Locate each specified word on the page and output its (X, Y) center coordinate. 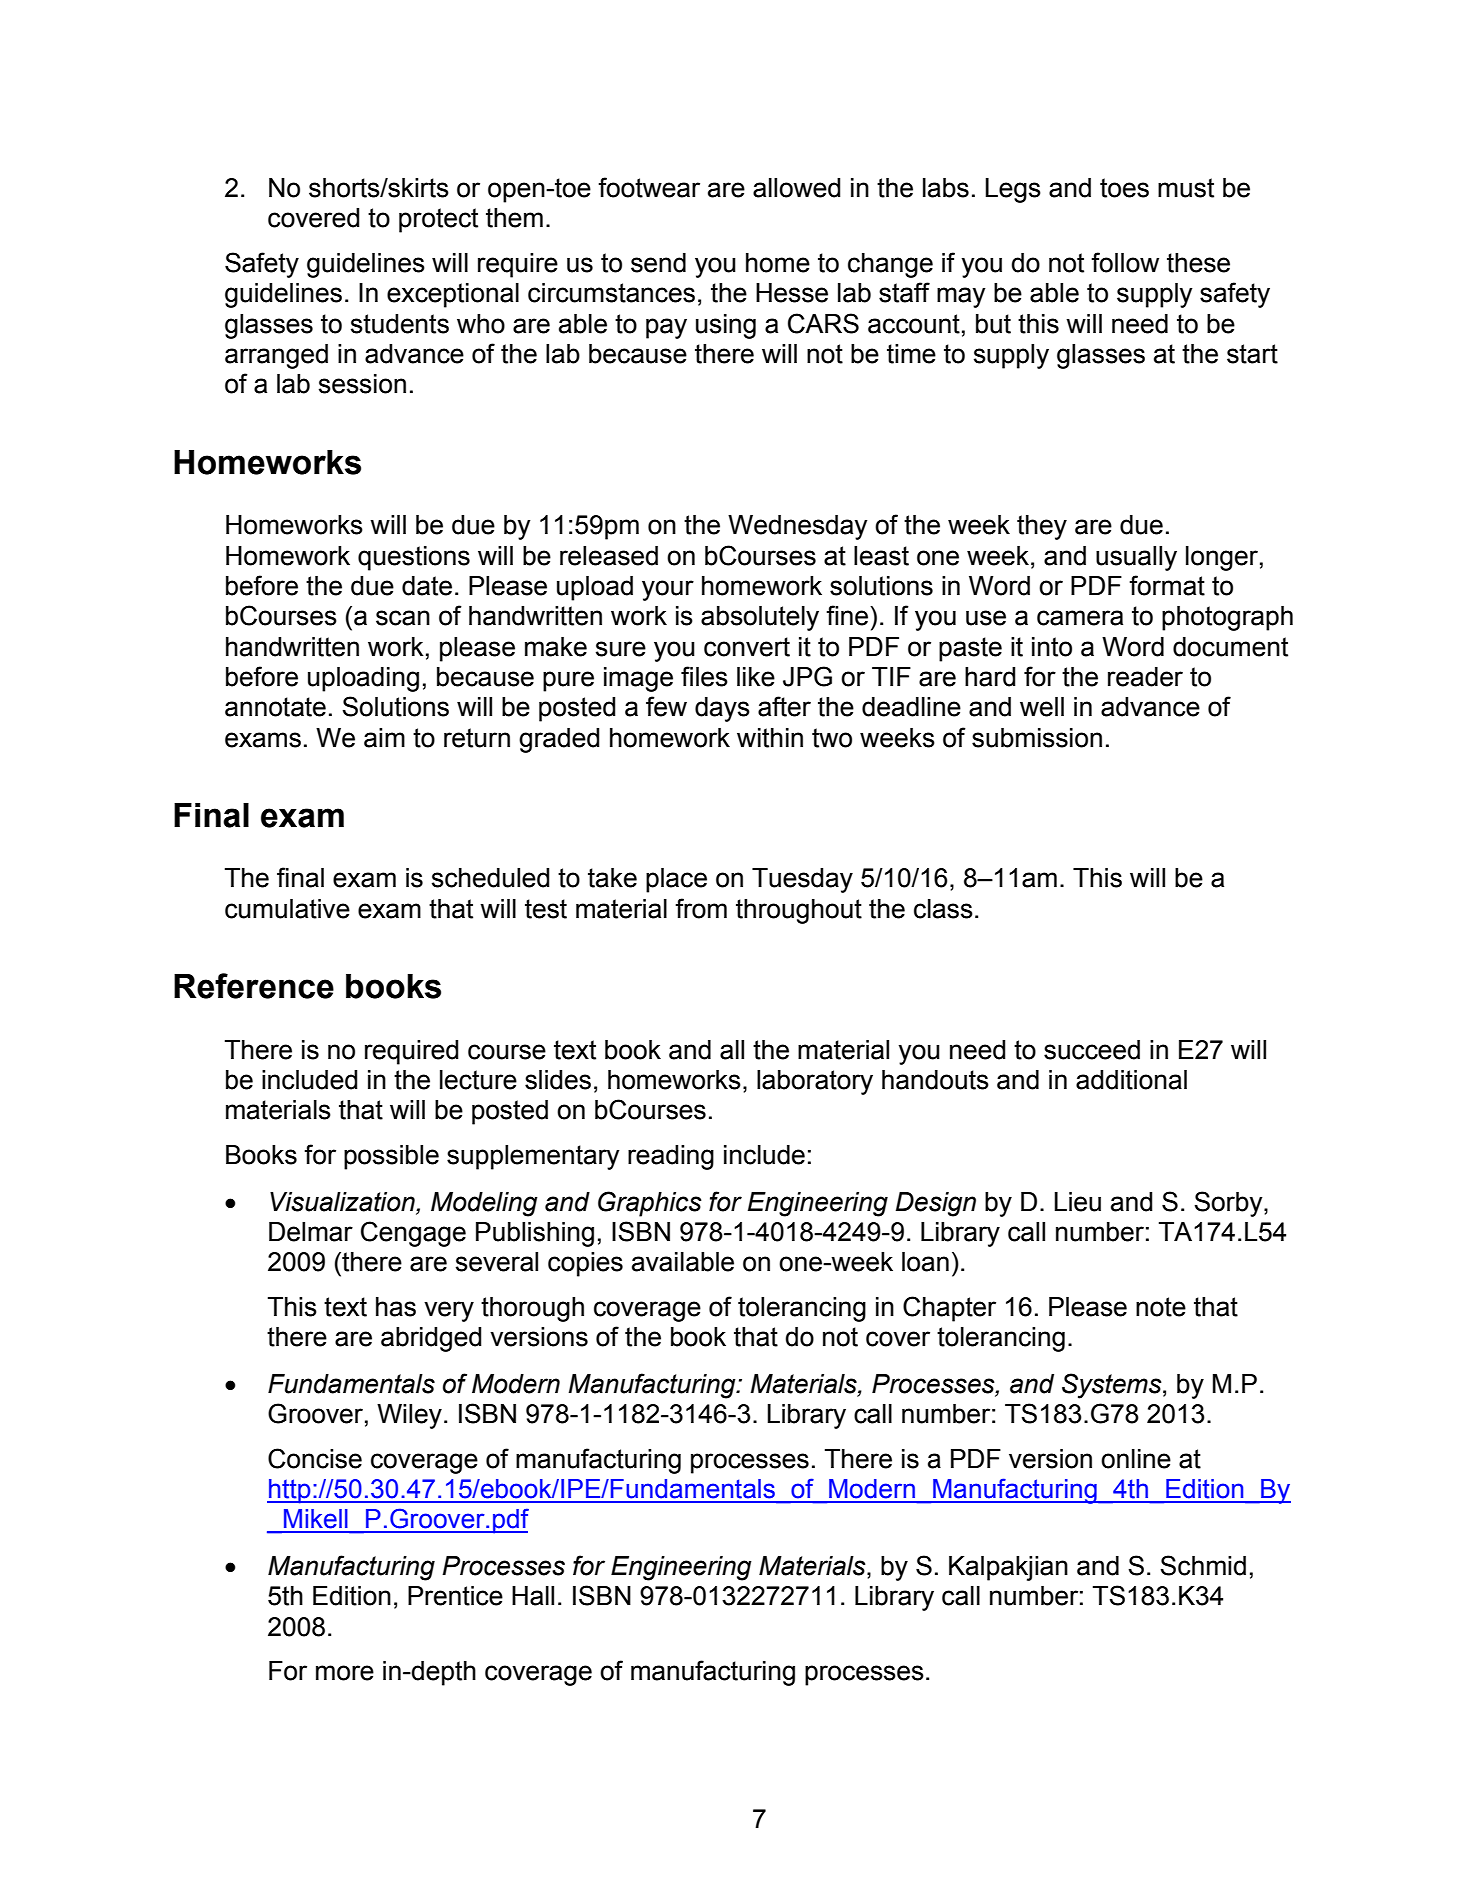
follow (1125, 262)
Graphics (650, 1204)
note (1161, 1307)
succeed (1092, 1050)
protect (438, 220)
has (396, 1307)
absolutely (760, 618)
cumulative (287, 909)
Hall (533, 1596)
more (345, 1673)
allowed (797, 188)
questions (414, 558)
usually (1136, 558)
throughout (799, 911)
